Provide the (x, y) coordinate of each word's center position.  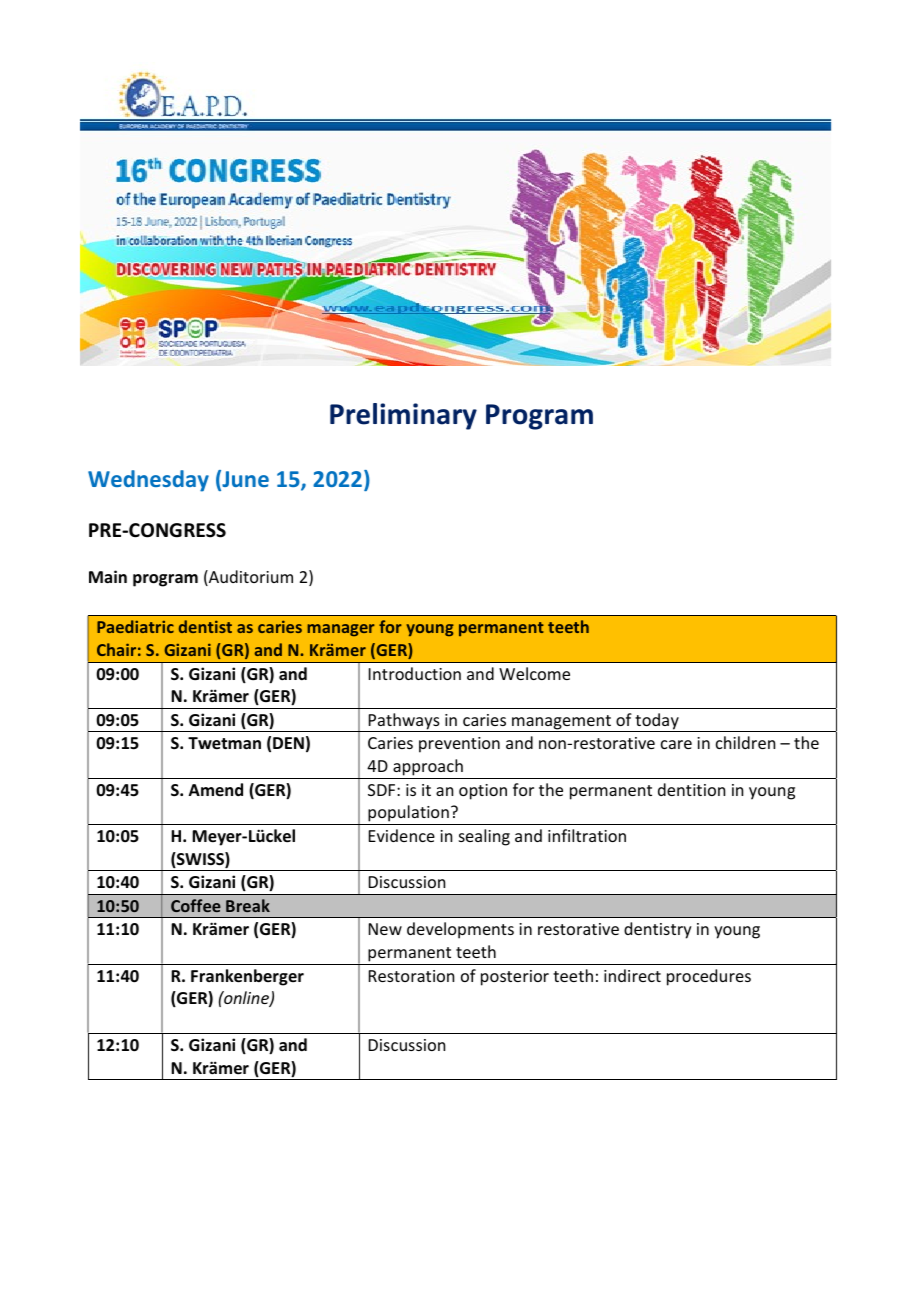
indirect (632, 975)
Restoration (411, 976)
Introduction (415, 673)
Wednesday (148, 481)
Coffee (196, 905)
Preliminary (403, 416)
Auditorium (250, 578)
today (657, 722)
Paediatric (135, 626)
